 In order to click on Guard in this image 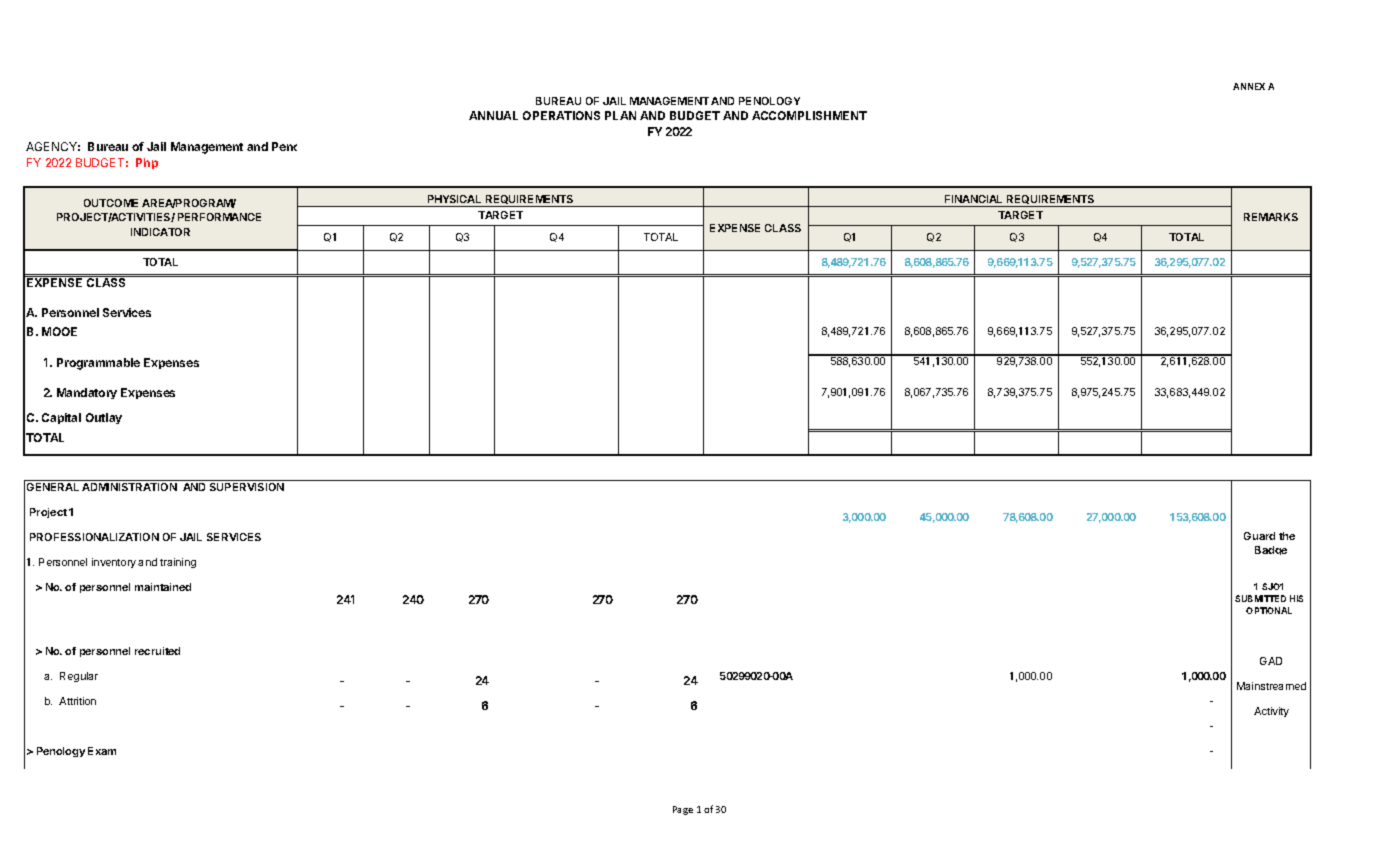, I will do `click(1259, 536)`.
